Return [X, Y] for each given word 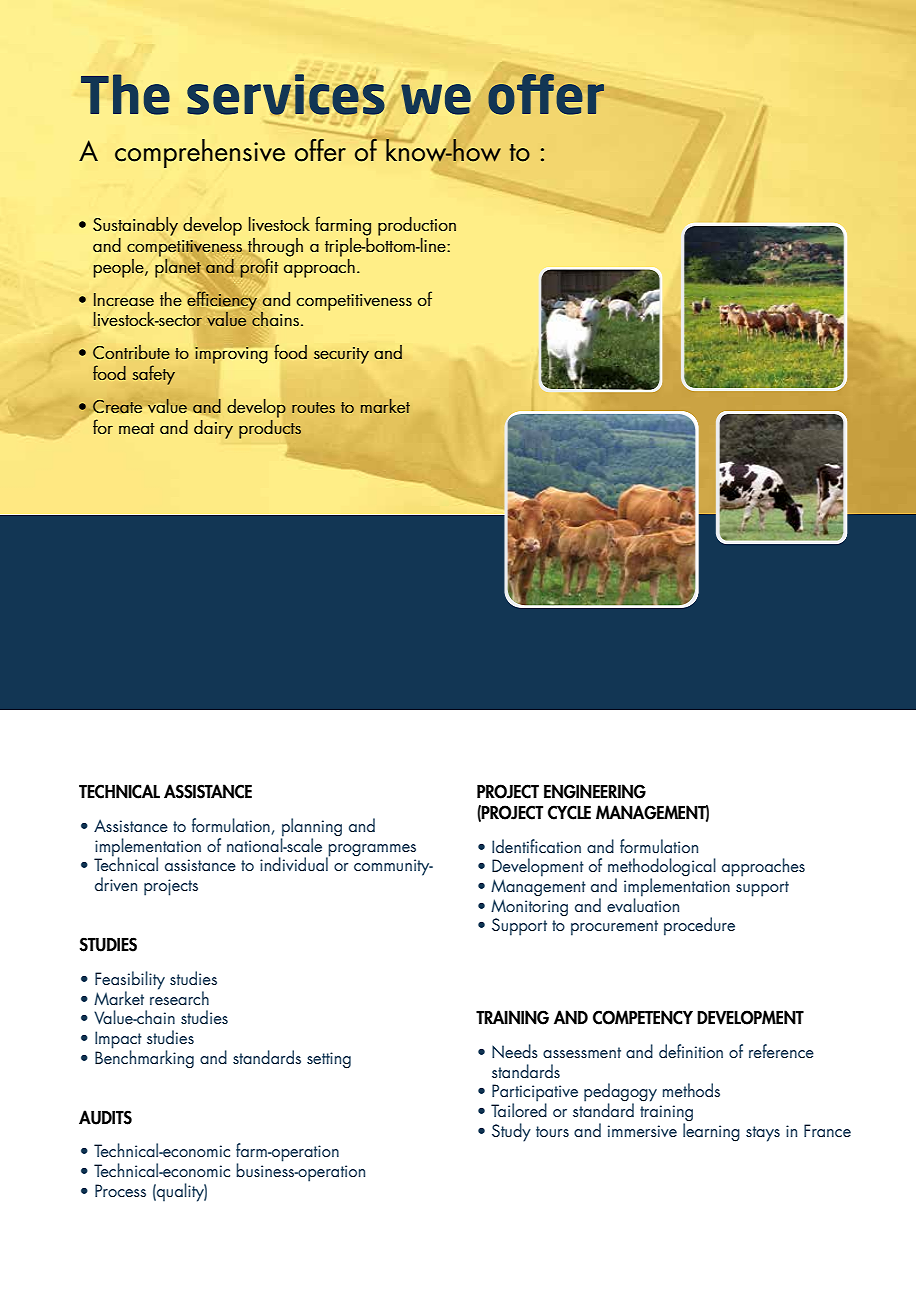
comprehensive [200, 153]
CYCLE [569, 812]
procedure [699, 926]
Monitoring [529, 907]
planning [311, 828]
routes [313, 407]
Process [120, 1190]
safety [154, 375]
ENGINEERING [595, 791]
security [341, 355]
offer [320, 150]
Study [511, 1132]
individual [295, 863]
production [417, 226]
